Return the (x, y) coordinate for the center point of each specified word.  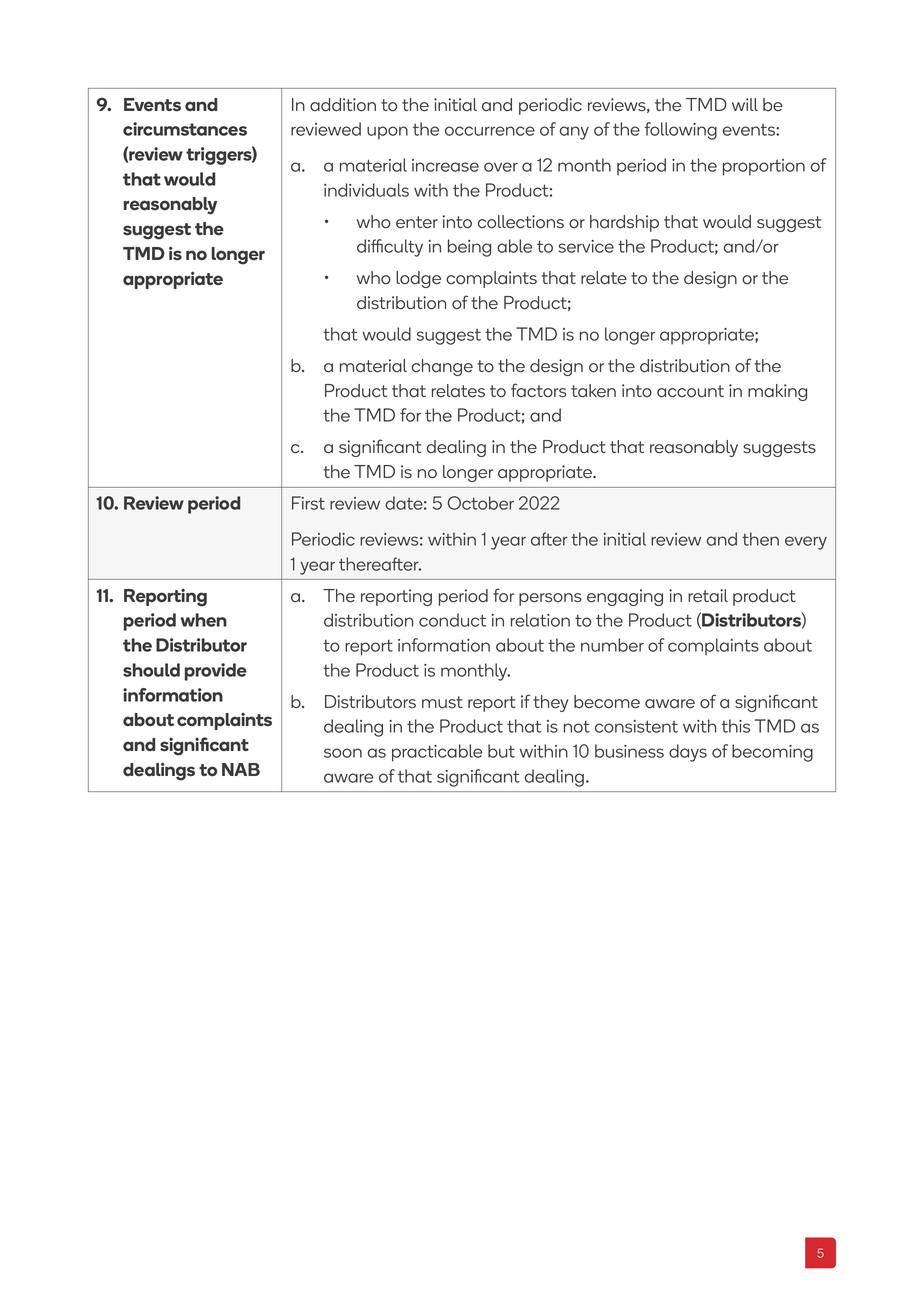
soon (343, 753)
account (690, 391)
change (442, 367)
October (480, 503)
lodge (418, 279)
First (308, 503)
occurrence (490, 131)
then (760, 539)
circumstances (185, 129)
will (745, 104)
